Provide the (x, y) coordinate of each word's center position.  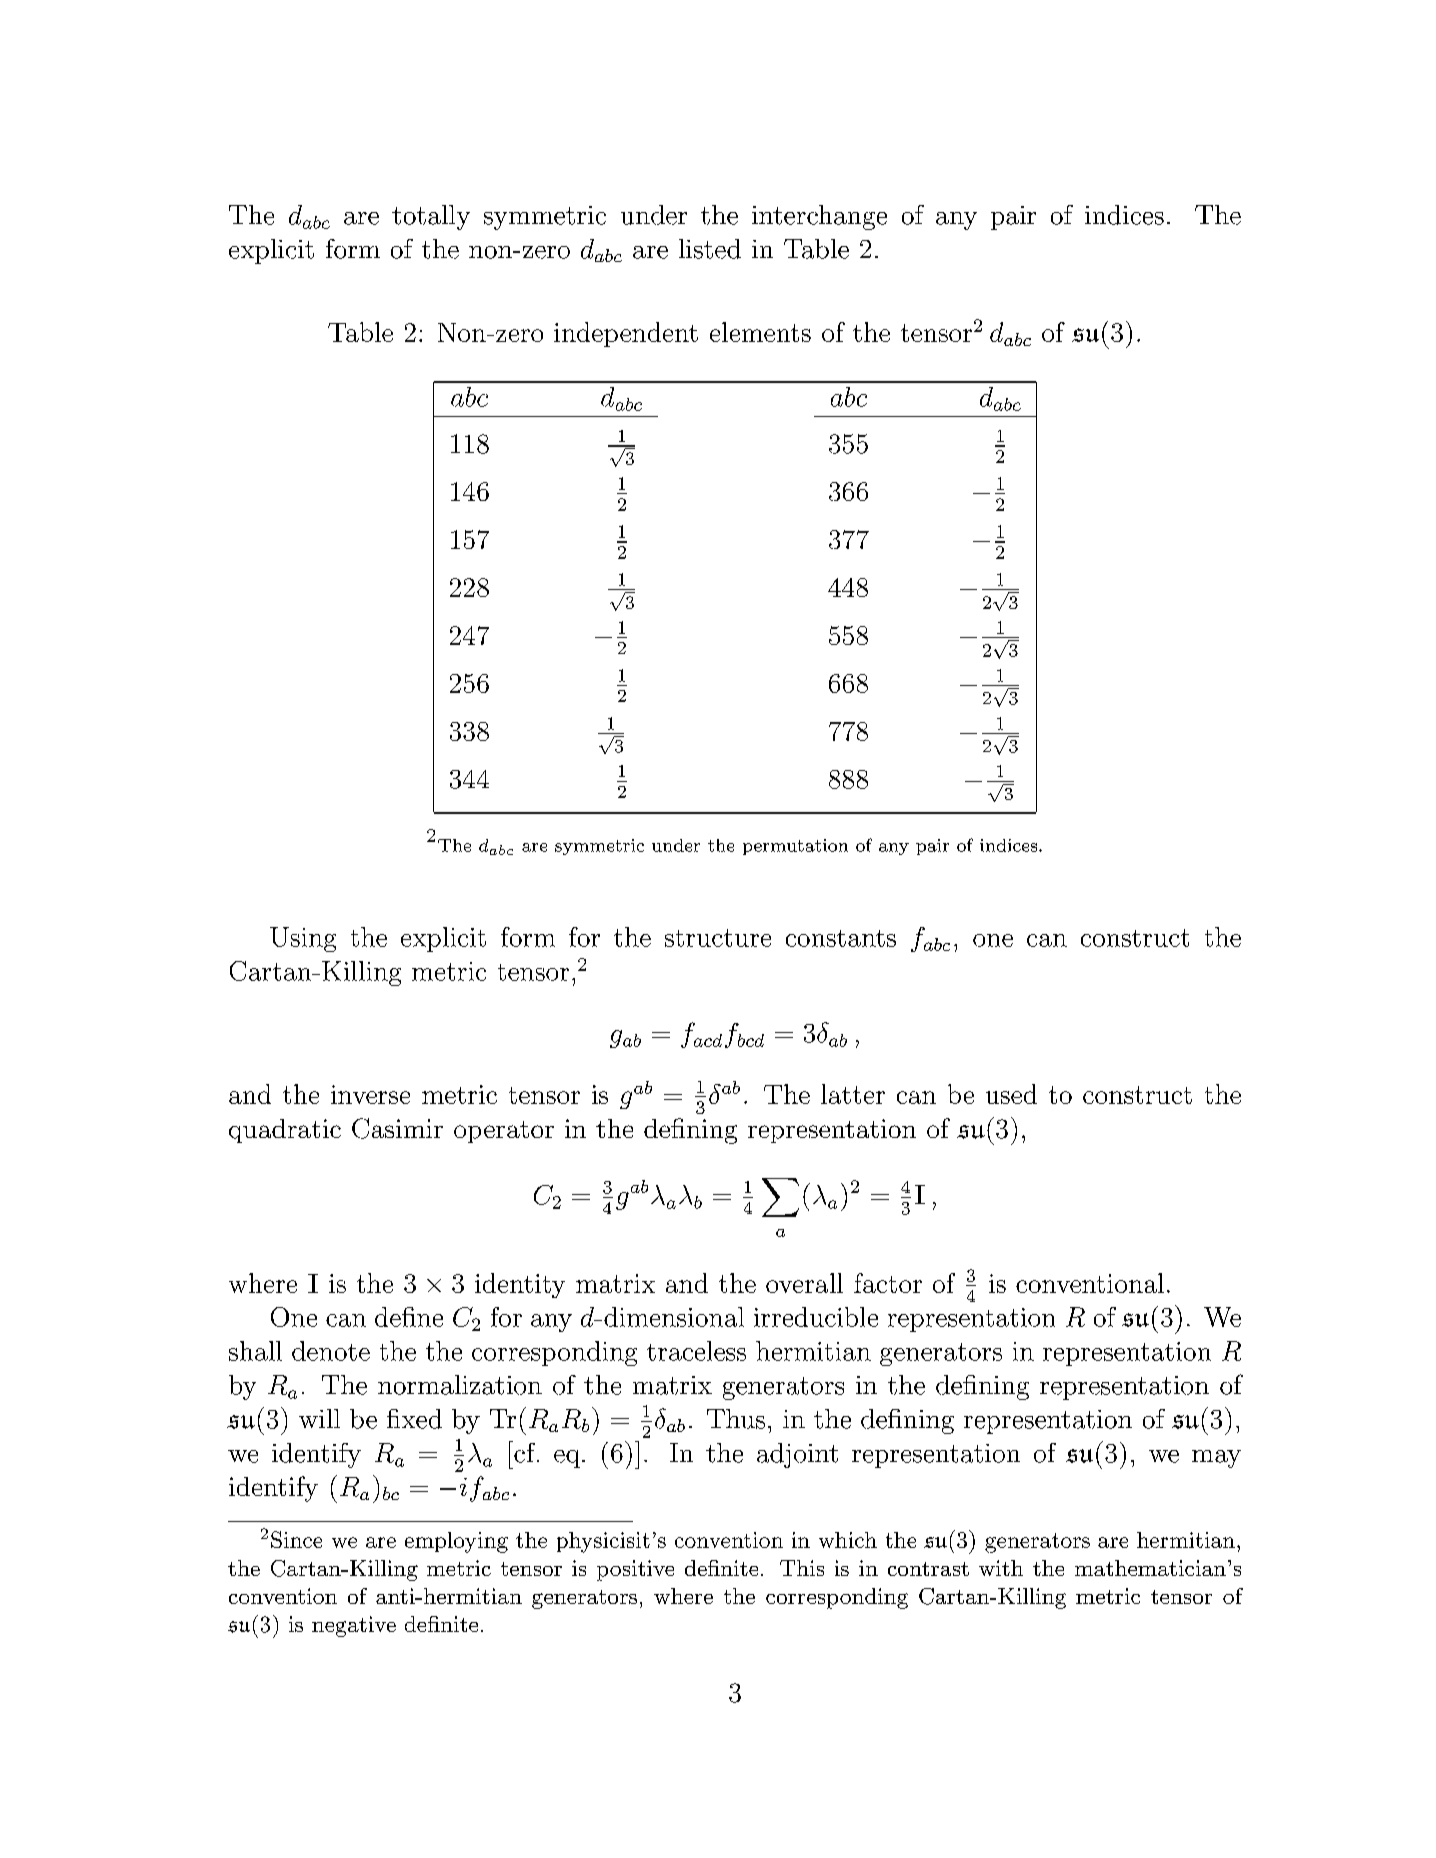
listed (710, 249)
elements (760, 332)
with (1001, 1568)
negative (354, 1626)
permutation (795, 847)
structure (718, 938)
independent (626, 334)
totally (431, 217)
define (409, 1317)
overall (804, 1283)
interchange (819, 217)
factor (888, 1283)
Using (303, 939)
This (802, 1568)
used (1011, 1094)
